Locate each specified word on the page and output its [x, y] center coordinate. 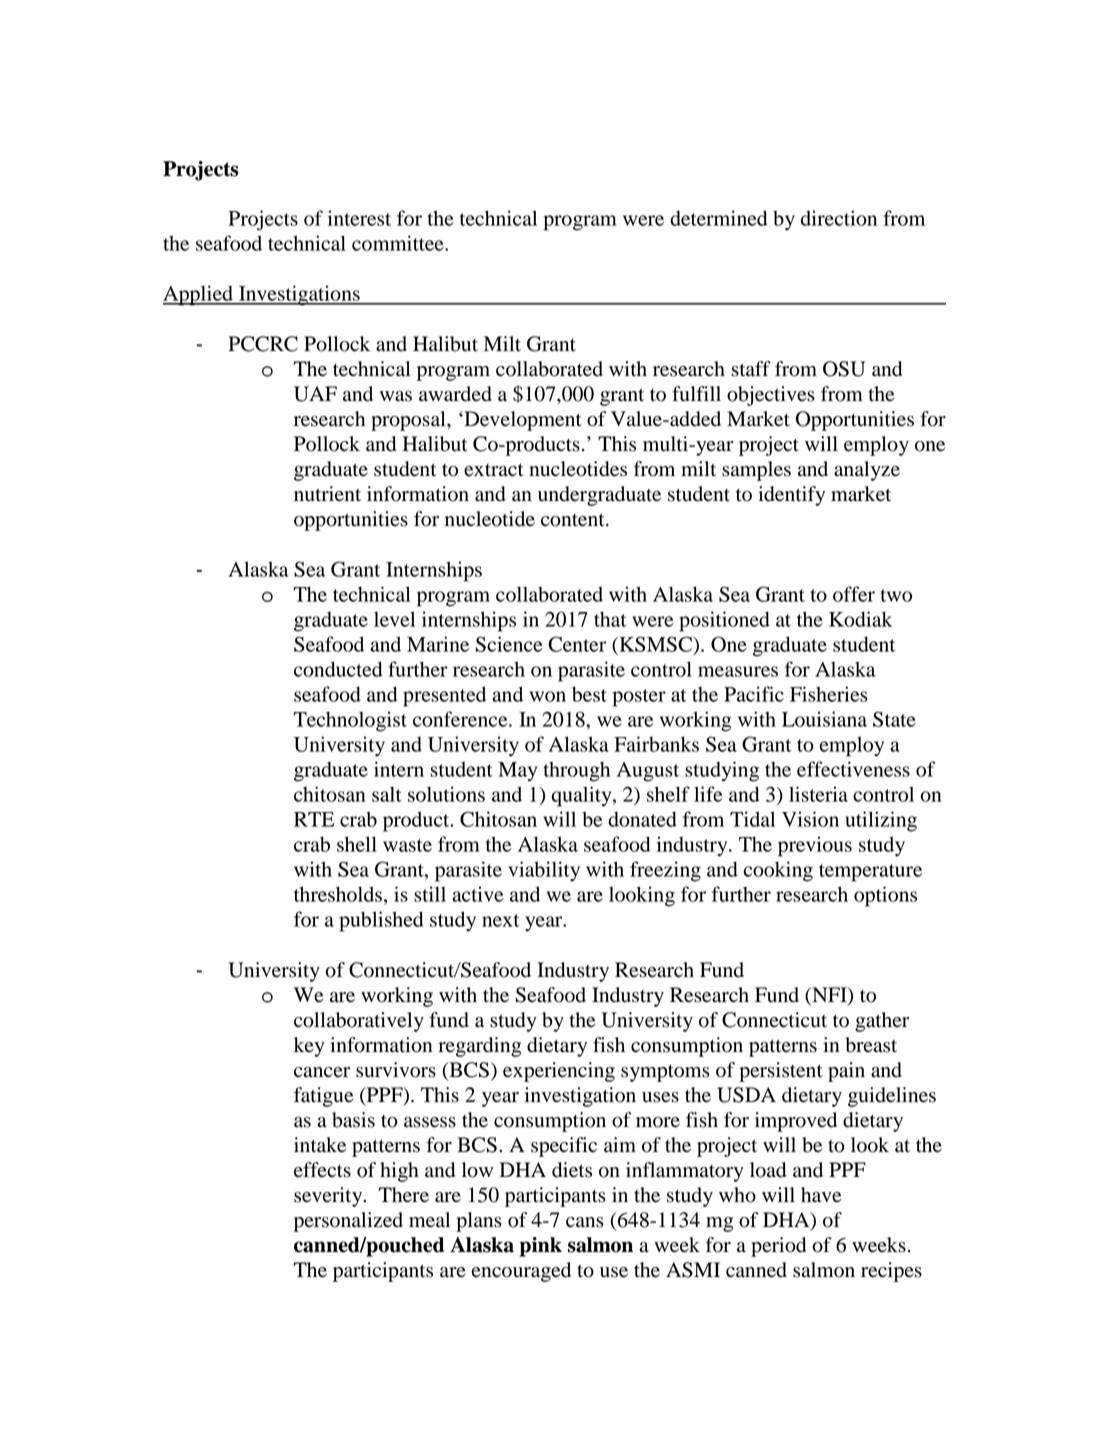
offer [854, 594]
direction [839, 218]
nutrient [327, 494]
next [500, 920]
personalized [348, 1222]
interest [359, 218]
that [610, 619]
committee [399, 243]
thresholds [338, 894]
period [778, 1247]
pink [540, 1247]
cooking [778, 871]
